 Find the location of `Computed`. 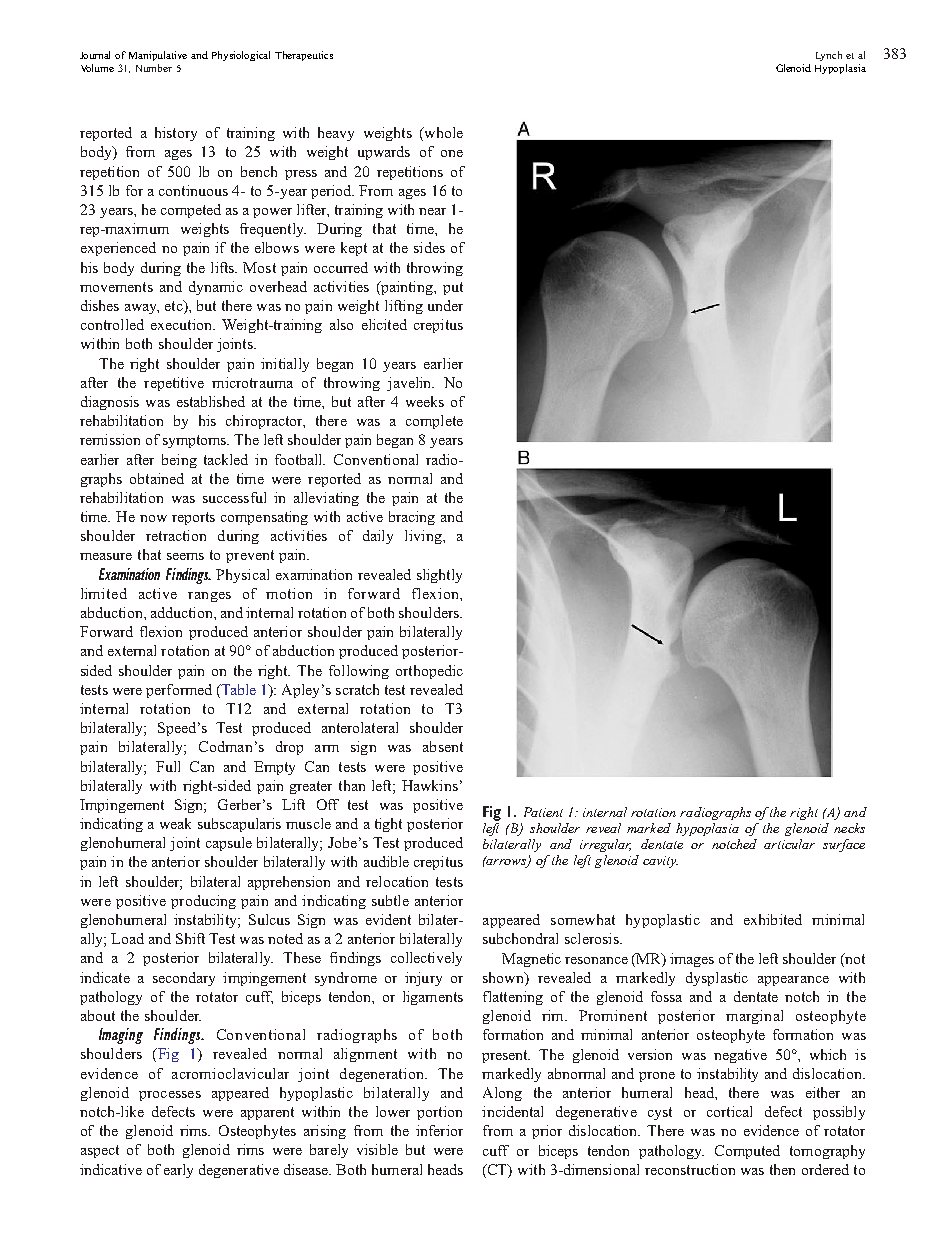

Computed is located at coordinates (747, 1152).
